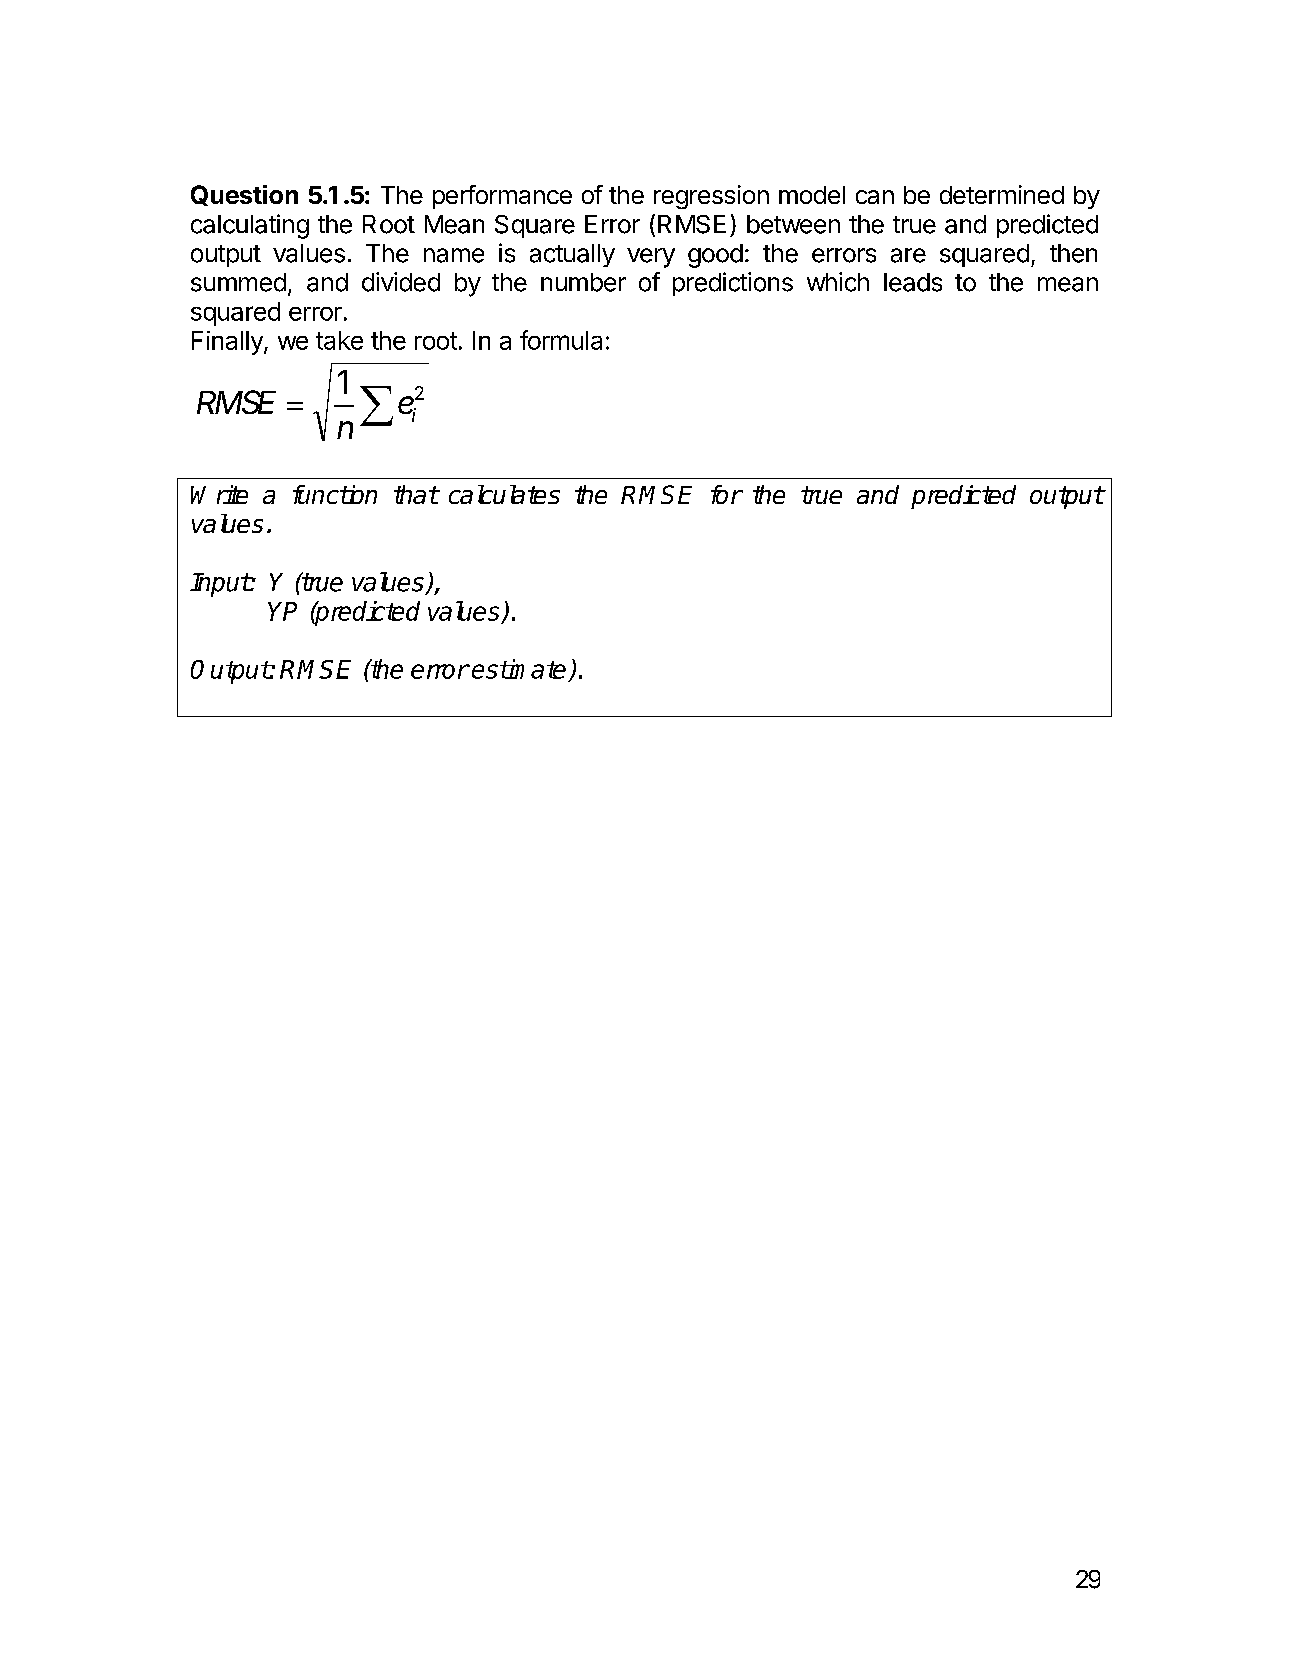 The height and width of the screenshot is (1669, 1289). What do you see at coordinates (519, 669) in the screenshot?
I see `estimate` at bounding box center [519, 669].
